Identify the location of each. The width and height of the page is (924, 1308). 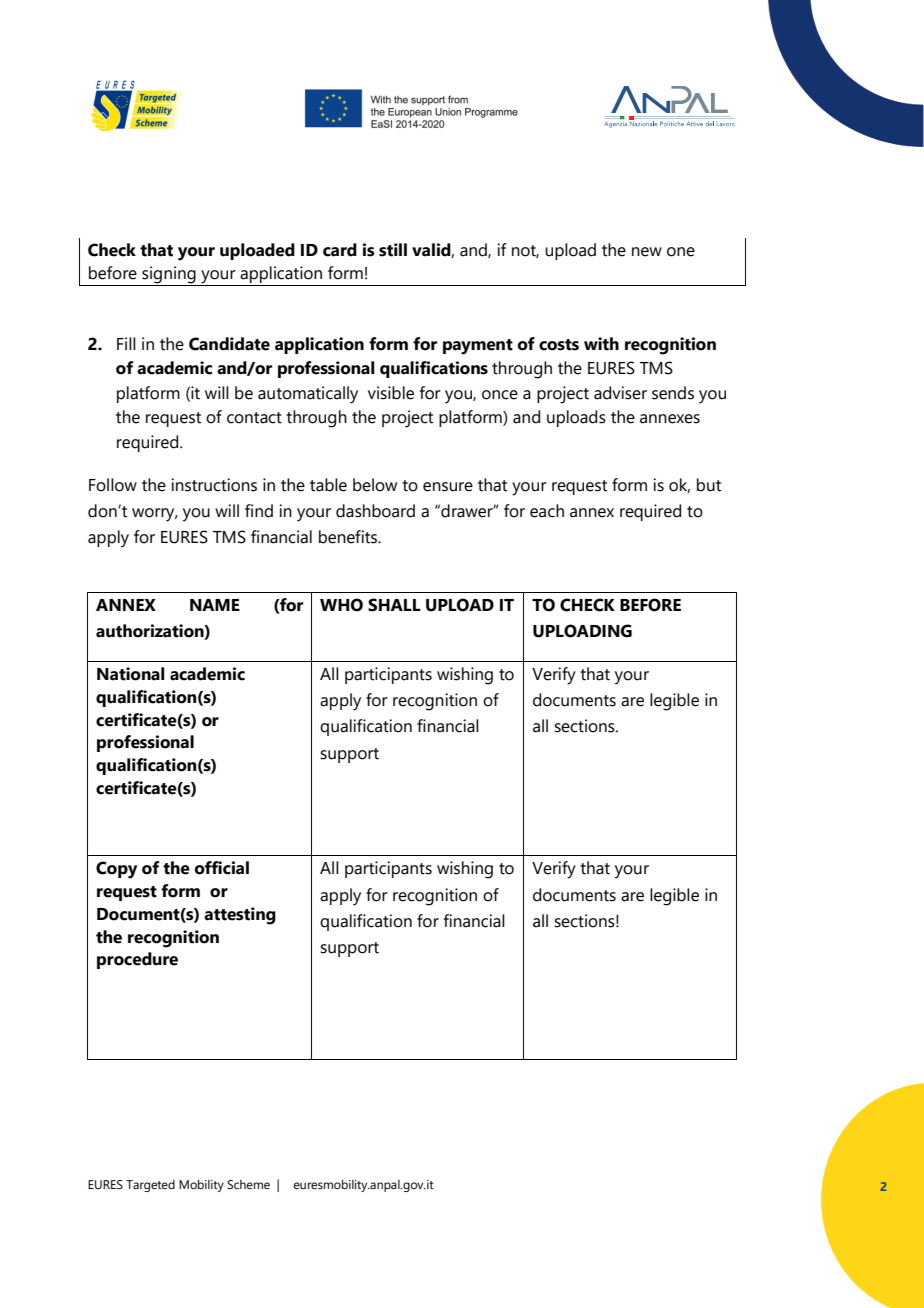
(547, 511).
